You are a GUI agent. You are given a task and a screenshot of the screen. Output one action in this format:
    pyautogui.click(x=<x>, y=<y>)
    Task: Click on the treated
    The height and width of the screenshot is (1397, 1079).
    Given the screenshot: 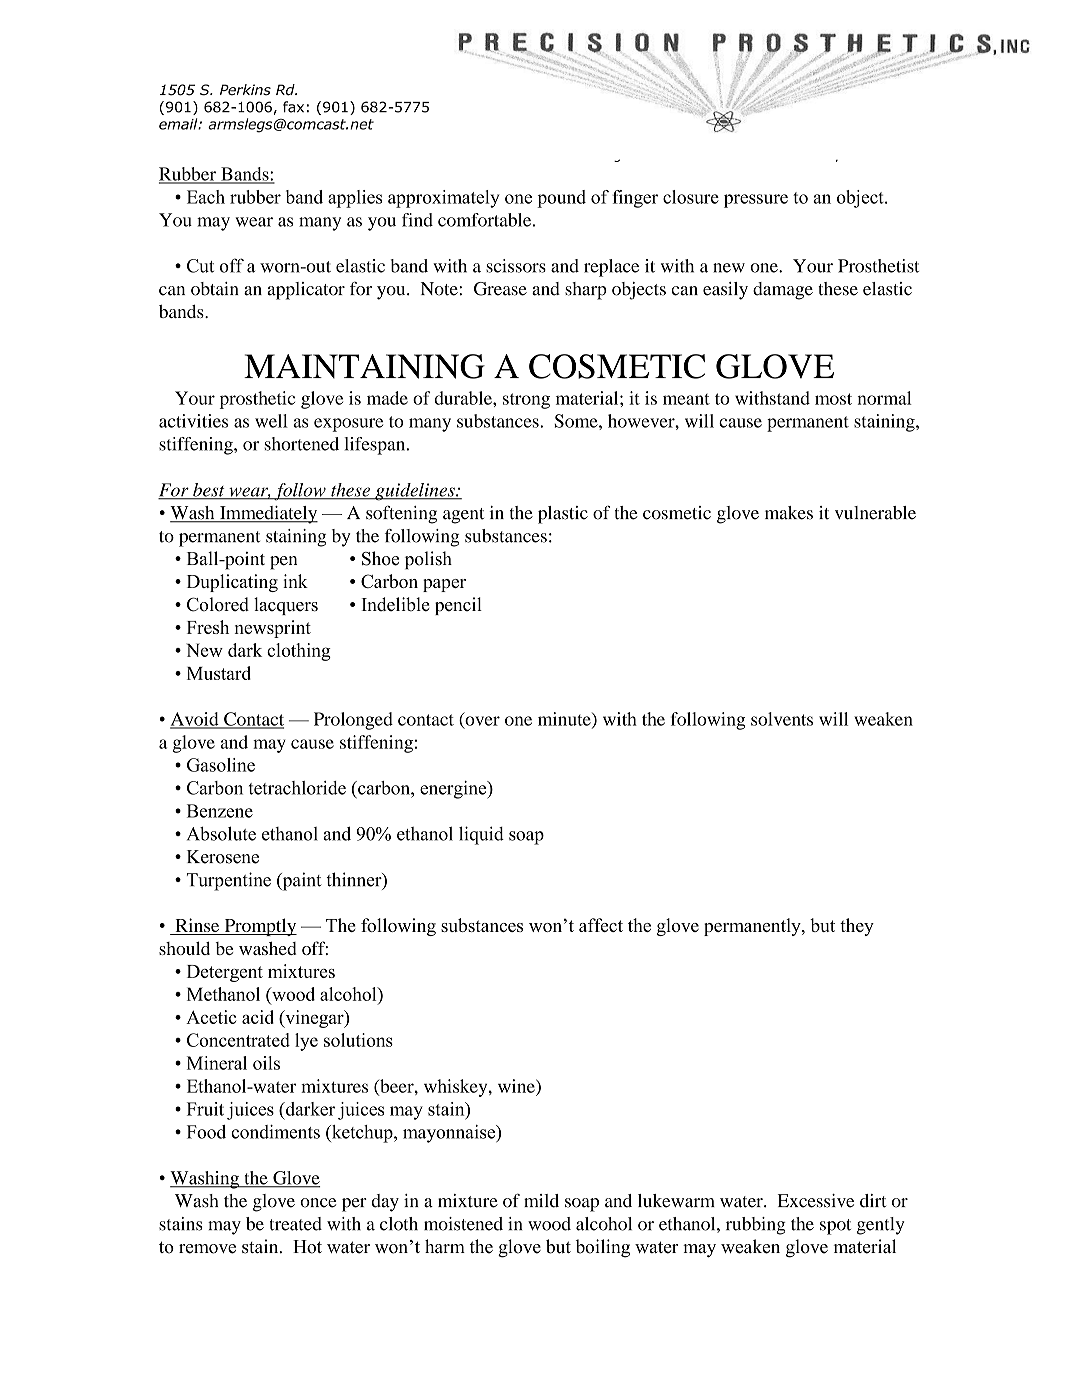 What is the action you would take?
    pyautogui.click(x=296, y=1224)
